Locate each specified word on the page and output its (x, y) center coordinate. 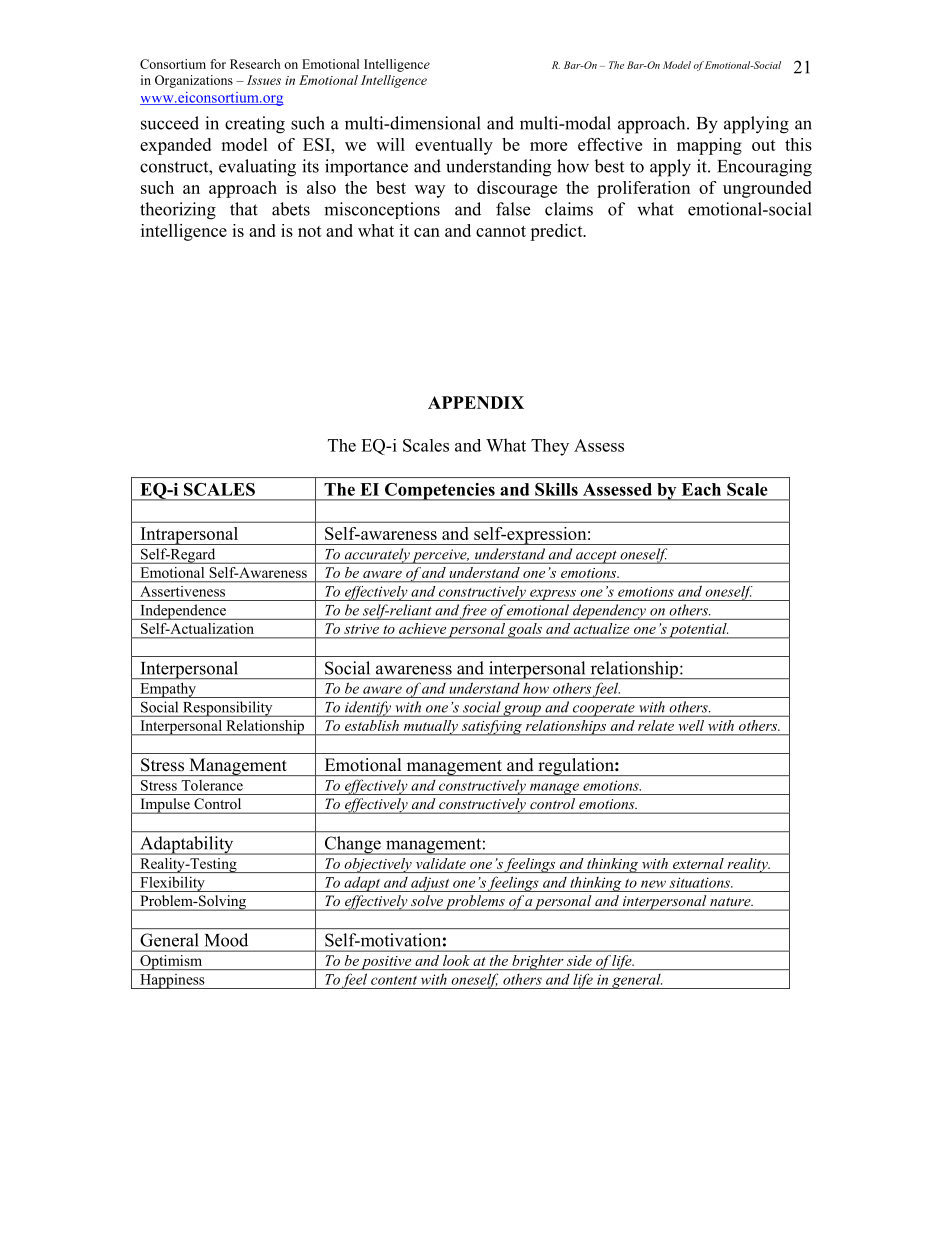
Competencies (440, 492)
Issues (264, 80)
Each (701, 489)
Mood (226, 940)
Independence (183, 612)
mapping (709, 146)
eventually (454, 146)
